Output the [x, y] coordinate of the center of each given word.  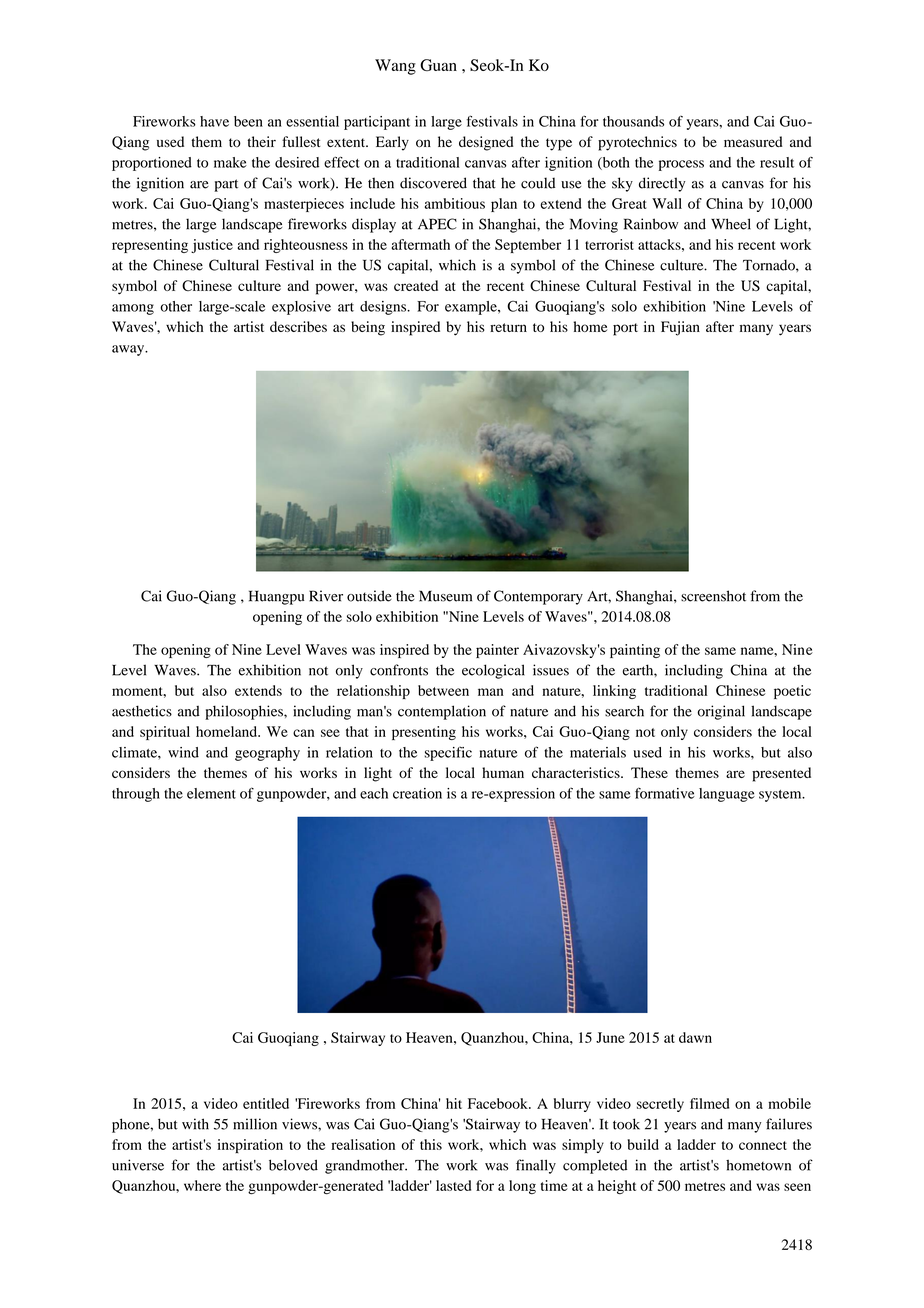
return [508, 327]
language [727, 795]
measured [753, 141]
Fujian [680, 328]
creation [417, 793]
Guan [438, 65]
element [211, 793]
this [431, 1144]
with [195, 1124]
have [214, 121]
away [129, 350]
